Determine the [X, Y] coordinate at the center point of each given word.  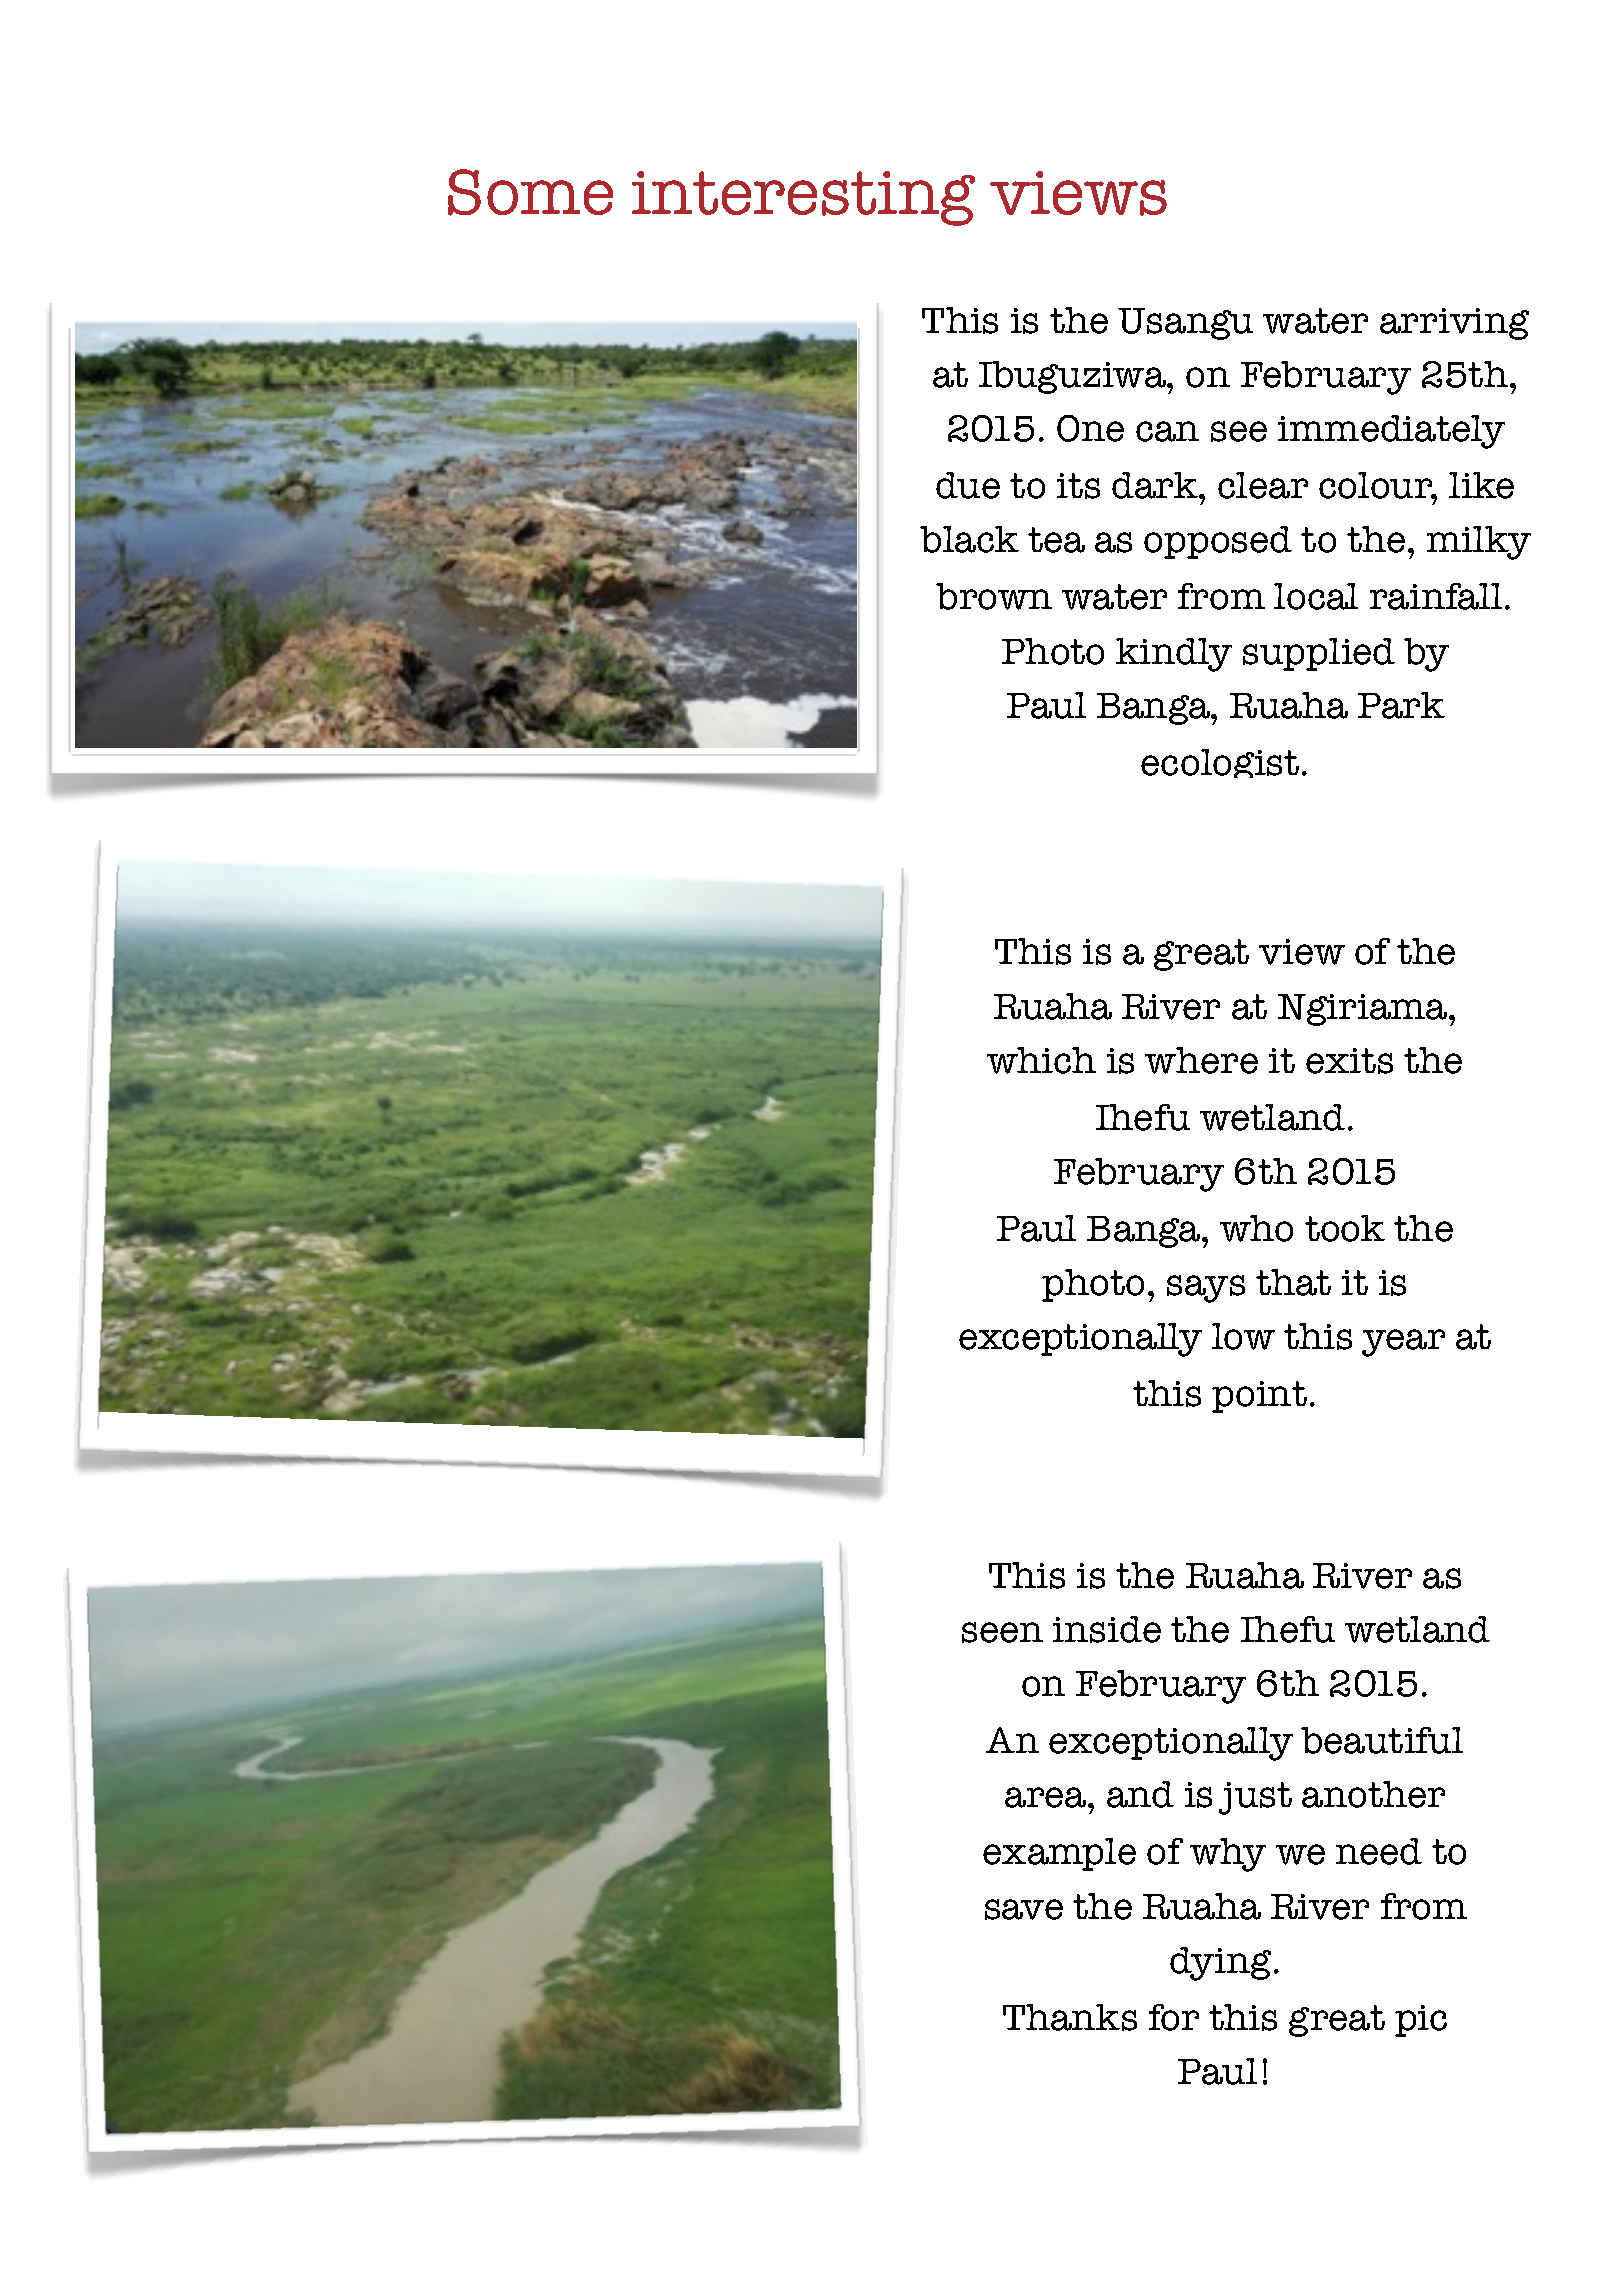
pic [1421, 2021]
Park [1401, 705]
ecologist [1220, 763]
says [1206, 1289]
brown [994, 596]
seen [1002, 1632]
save [1024, 1909]
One [1090, 428]
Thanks [1070, 2017]
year [1403, 1343]
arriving [1454, 324]
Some [530, 192]
